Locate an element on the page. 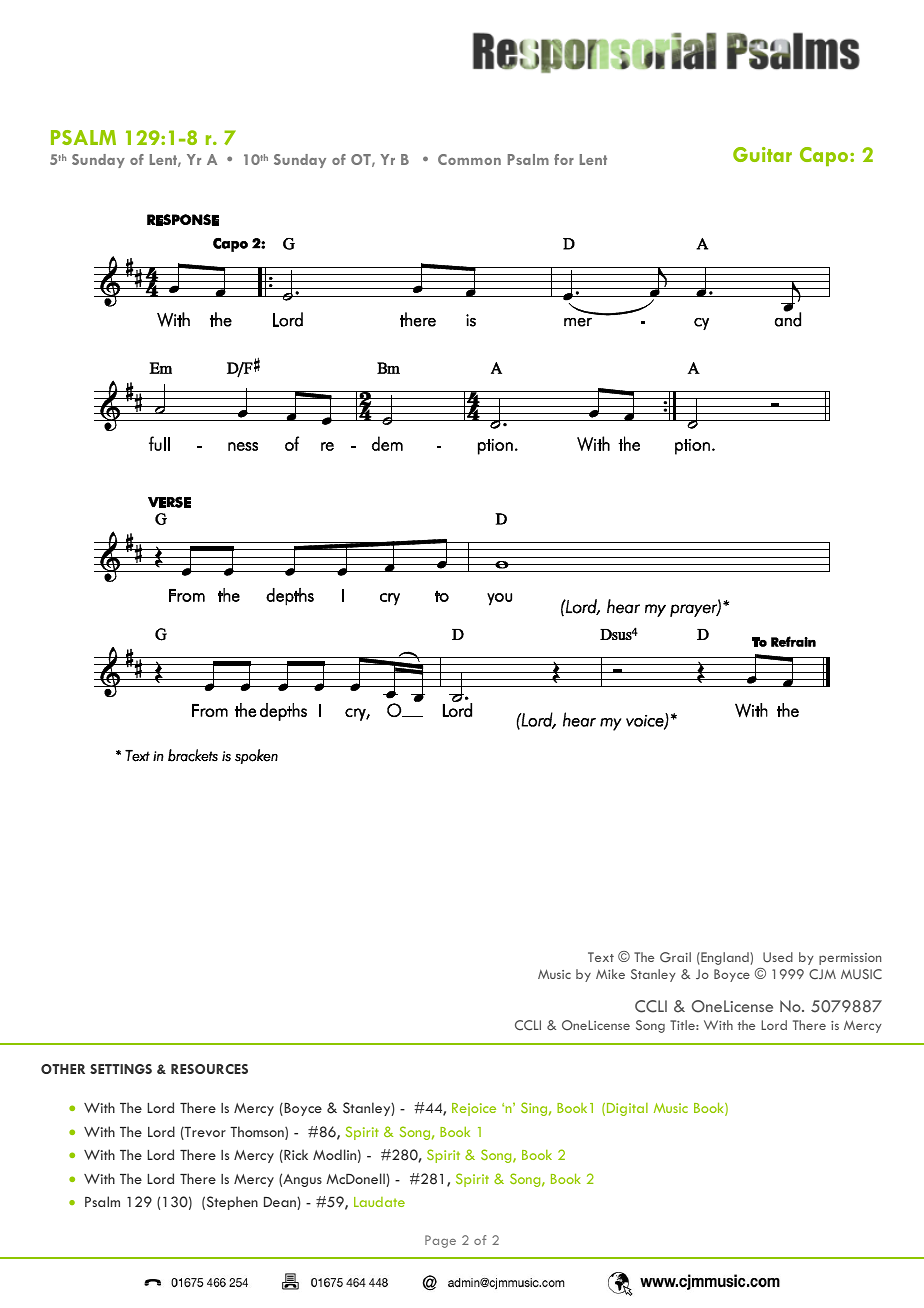 The height and width of the page is (1308, 924). Page is located at coordinates (440, 1241).
